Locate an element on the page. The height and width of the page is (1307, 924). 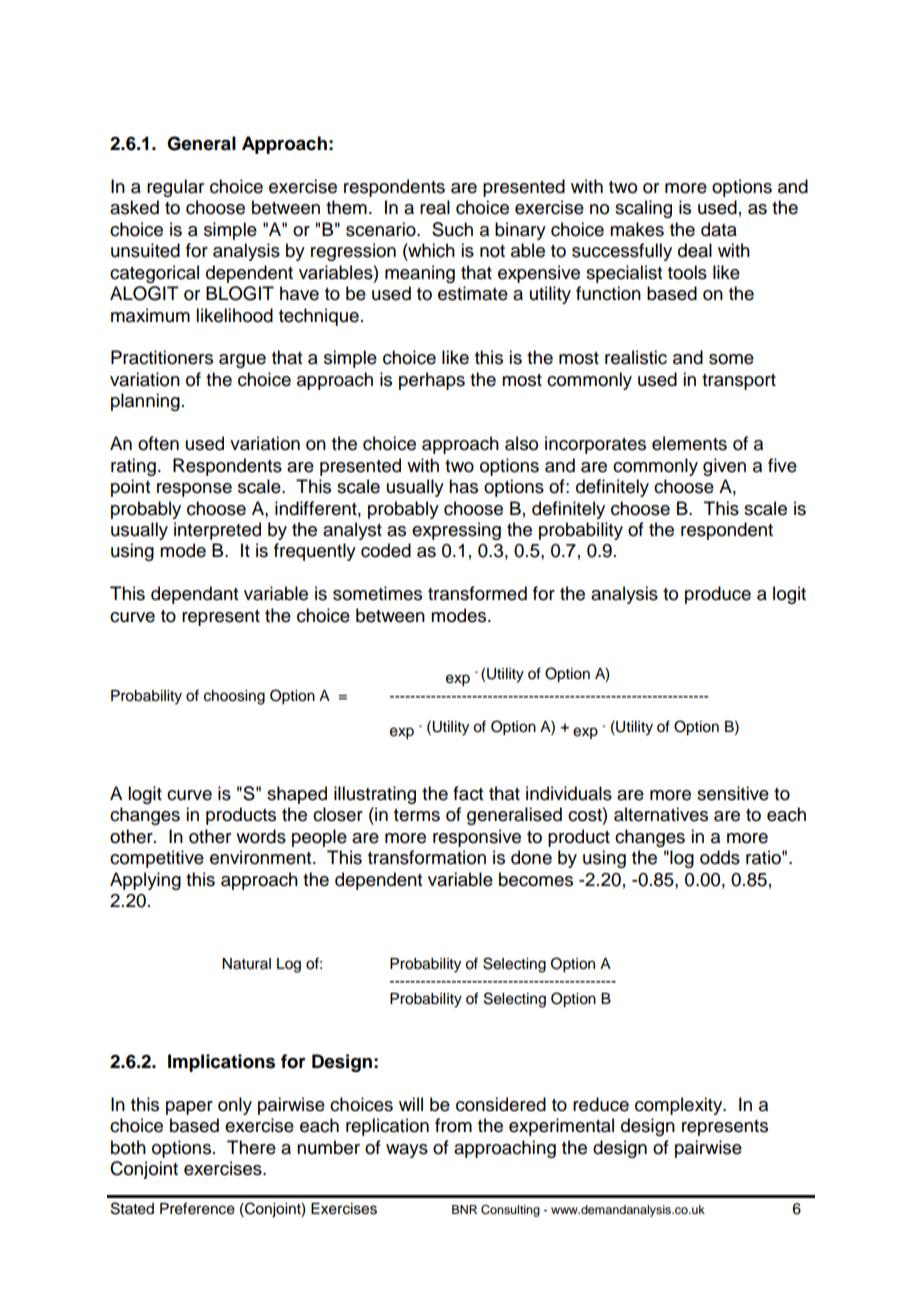
data is located at coordinates (719, 229).
